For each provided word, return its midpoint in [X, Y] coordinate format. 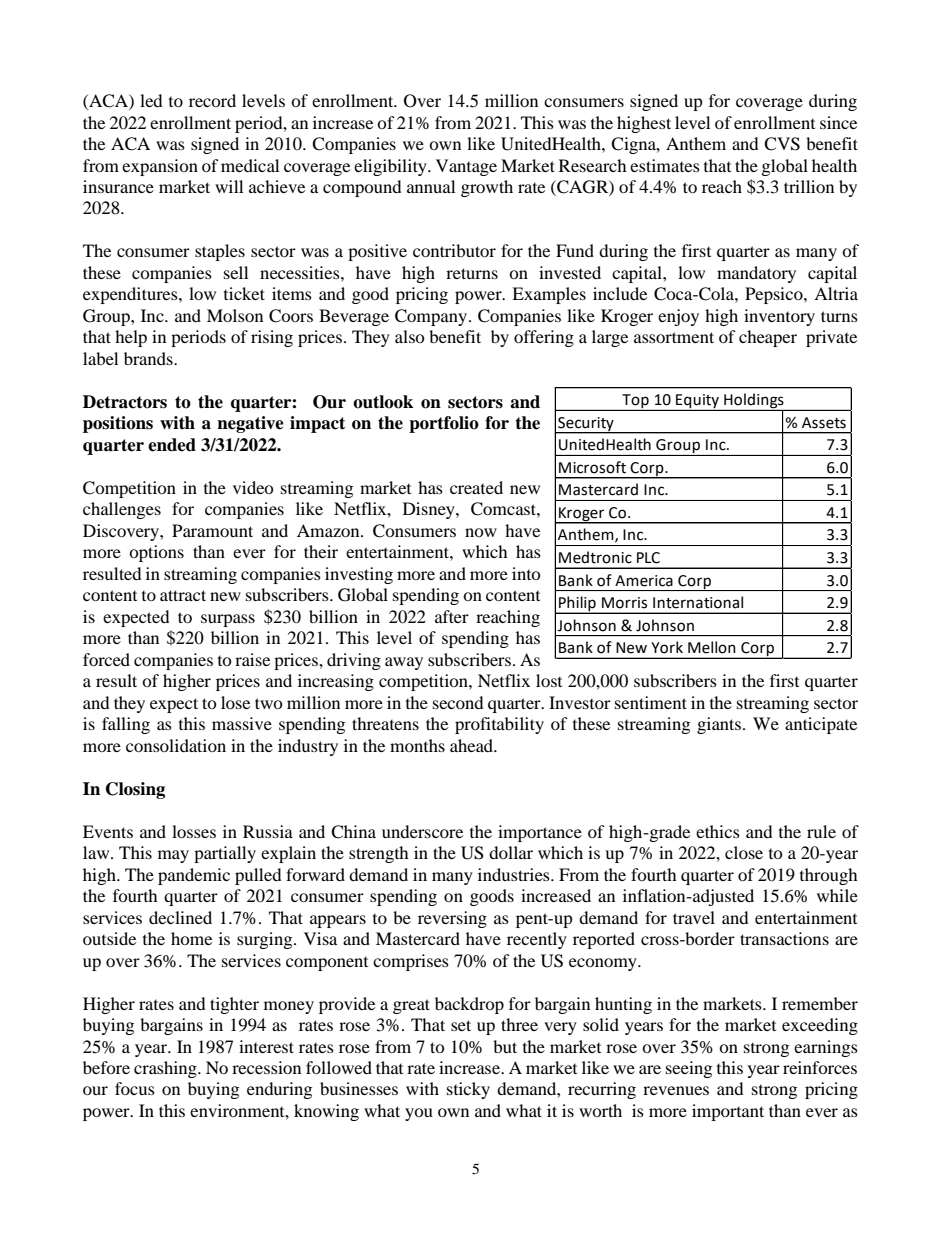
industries [515, 874]
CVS [782, 144]
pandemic [194, 876]
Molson [235, 315]
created [476, 487]
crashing [166, 1069]
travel [694, 917]
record [212, 100]
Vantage [466, 167]
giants [719, 725]
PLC [648, 558]
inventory [779, 317]
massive [242, 723]
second [458, 702]
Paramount [212, 530]
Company [431, 317]
